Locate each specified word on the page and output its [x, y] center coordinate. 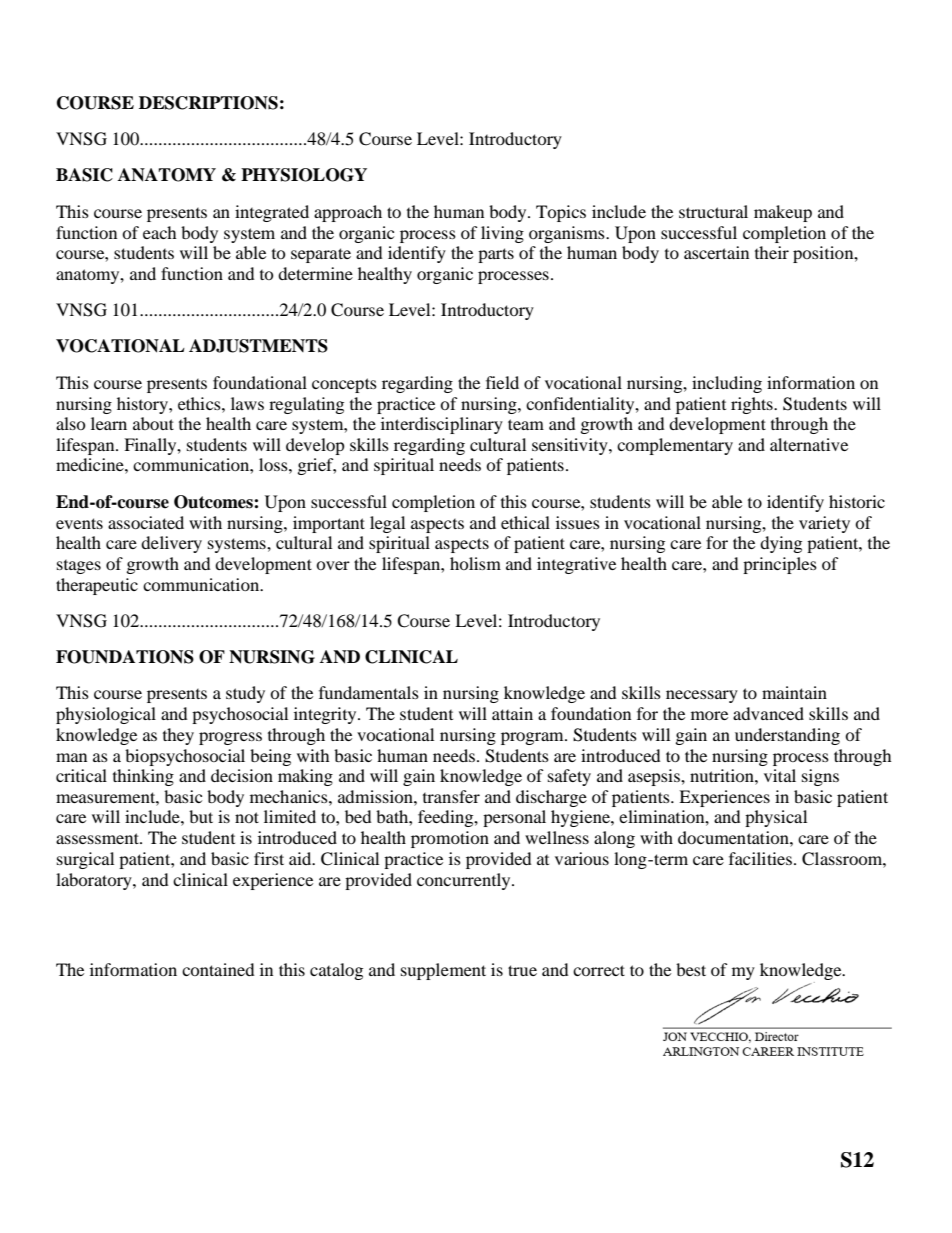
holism [475, 563]
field [502, 382]
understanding [787, 736]
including [727, 384]
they [178, 736]
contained [218, 969]
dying [781, 544]
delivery [171, 544]
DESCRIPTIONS [208, 103]
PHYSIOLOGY [304, 175]
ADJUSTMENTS [258, 346]
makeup [783, 213]
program [533, 738]
